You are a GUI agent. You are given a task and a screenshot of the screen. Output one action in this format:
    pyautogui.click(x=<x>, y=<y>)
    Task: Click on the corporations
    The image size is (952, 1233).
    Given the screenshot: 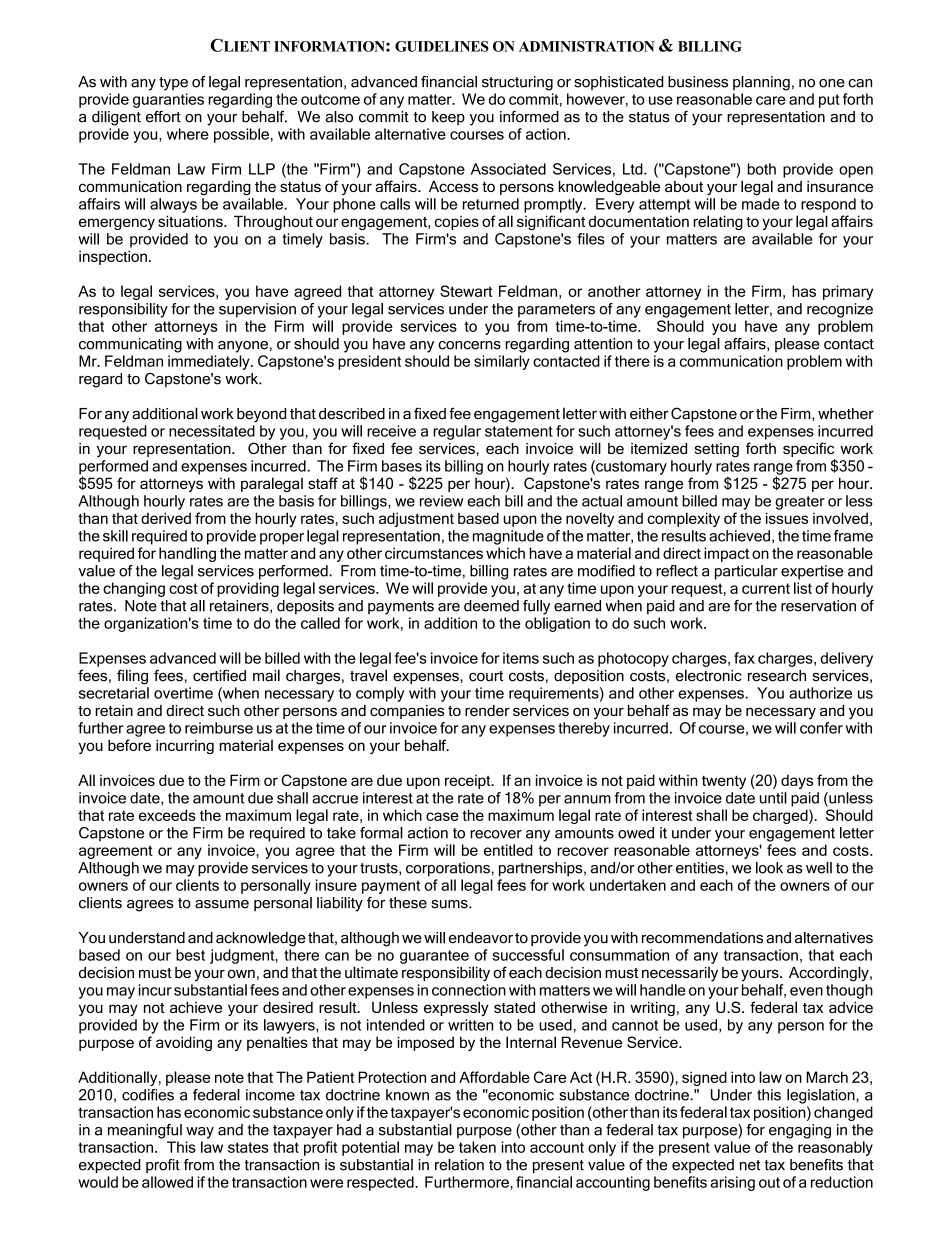 What is the action you would take?
    pyautogui.click(x=448, y=869)
